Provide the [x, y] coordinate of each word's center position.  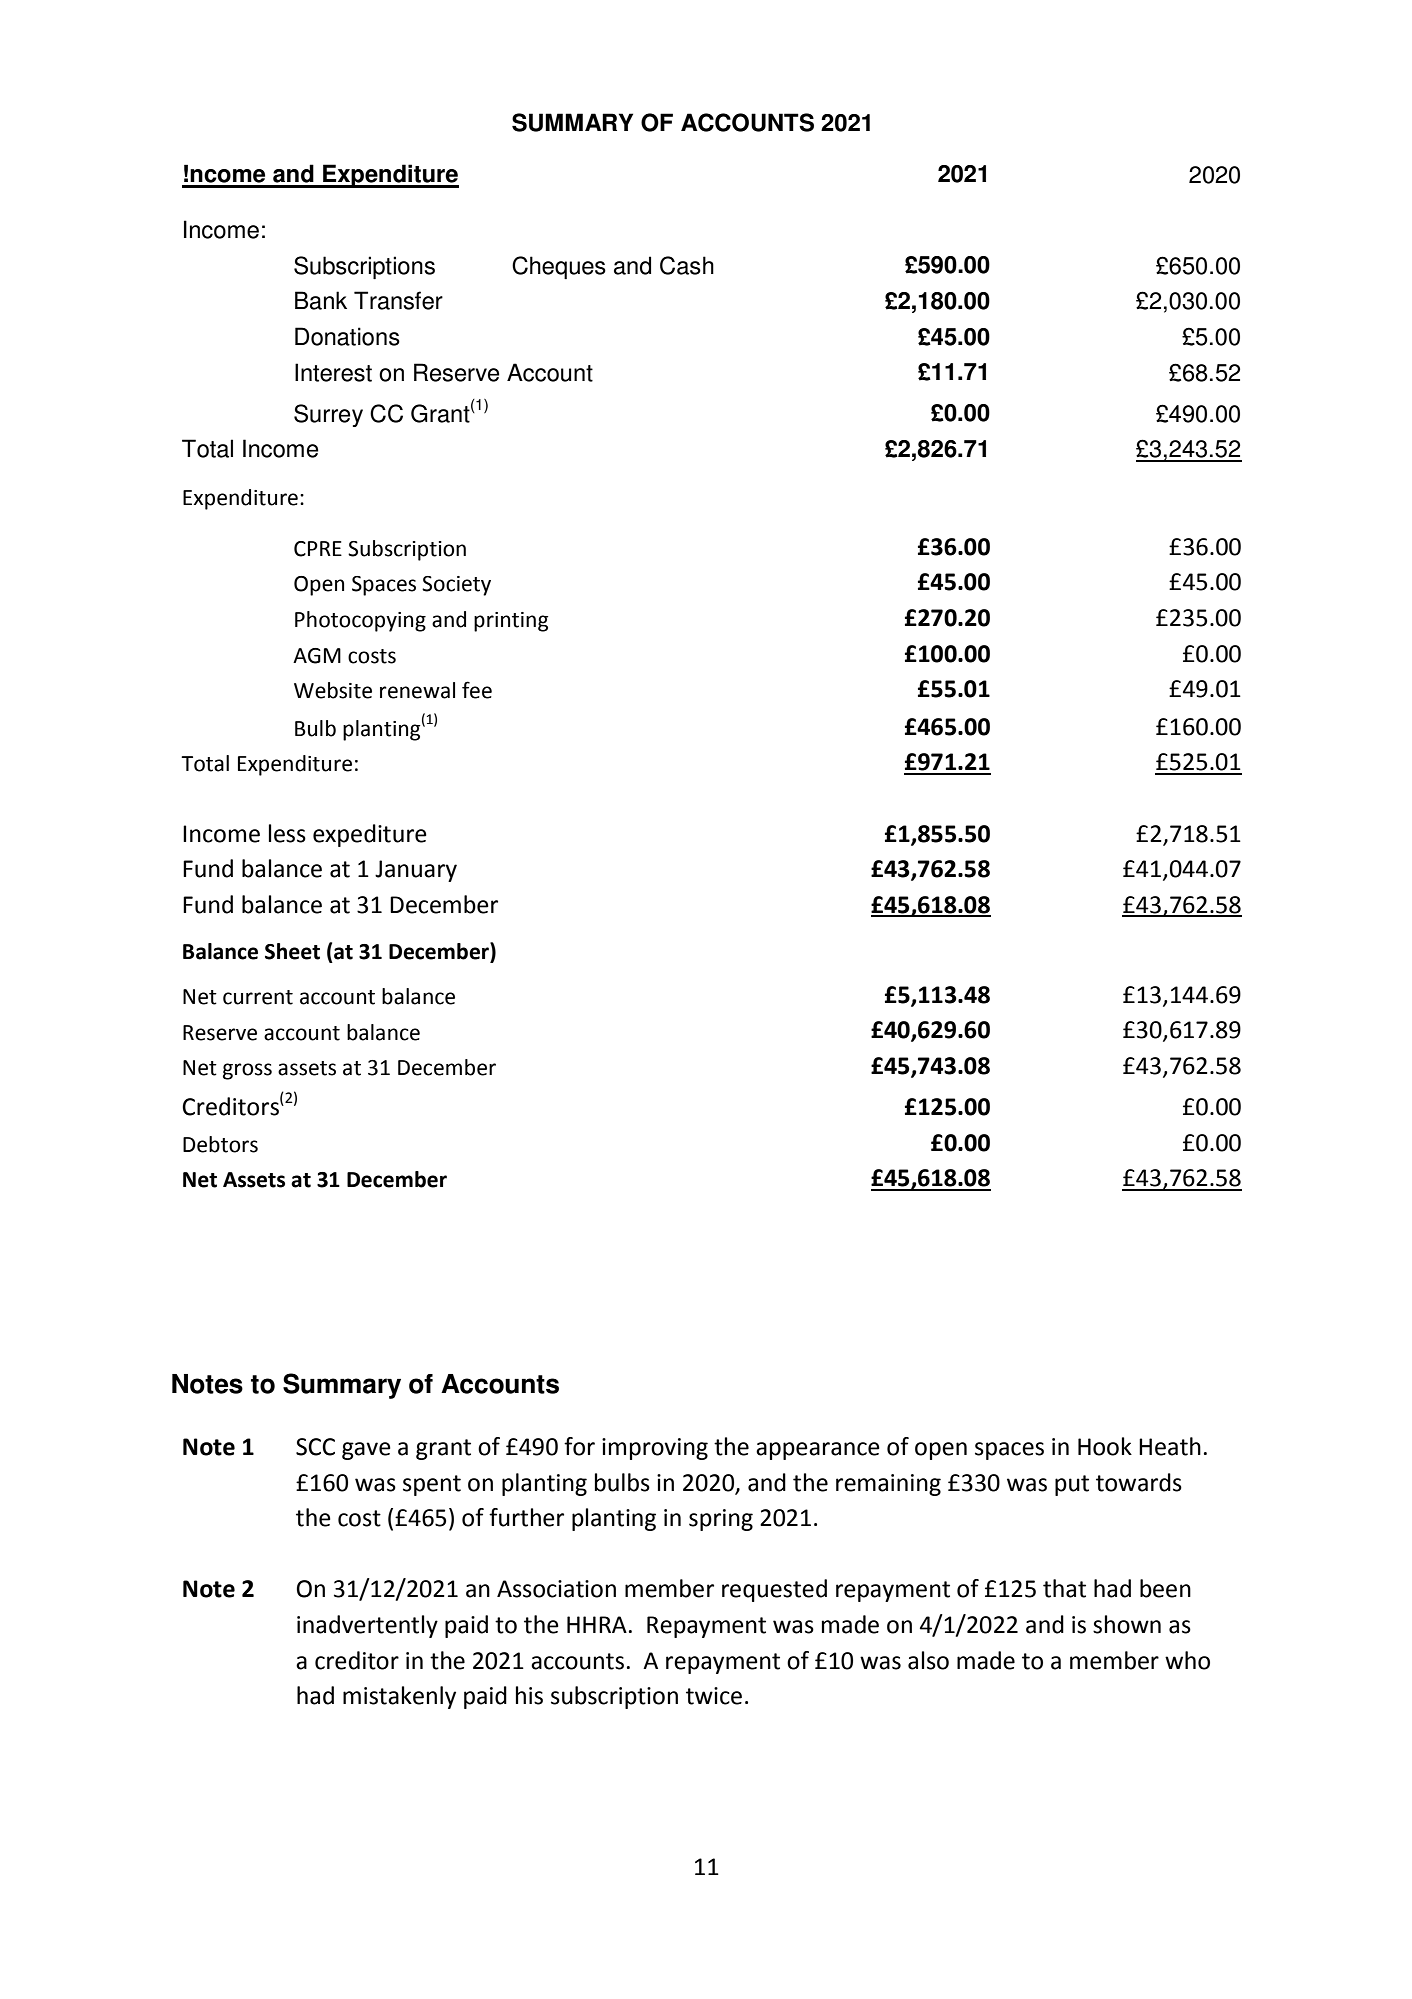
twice [714, 1696]
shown [1127, 1624]
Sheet [292, 951]
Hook [1105, 1446]
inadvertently [367, 1626]
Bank [321, 300]
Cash [687, 265]
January [416, 871]
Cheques [559, 267]
